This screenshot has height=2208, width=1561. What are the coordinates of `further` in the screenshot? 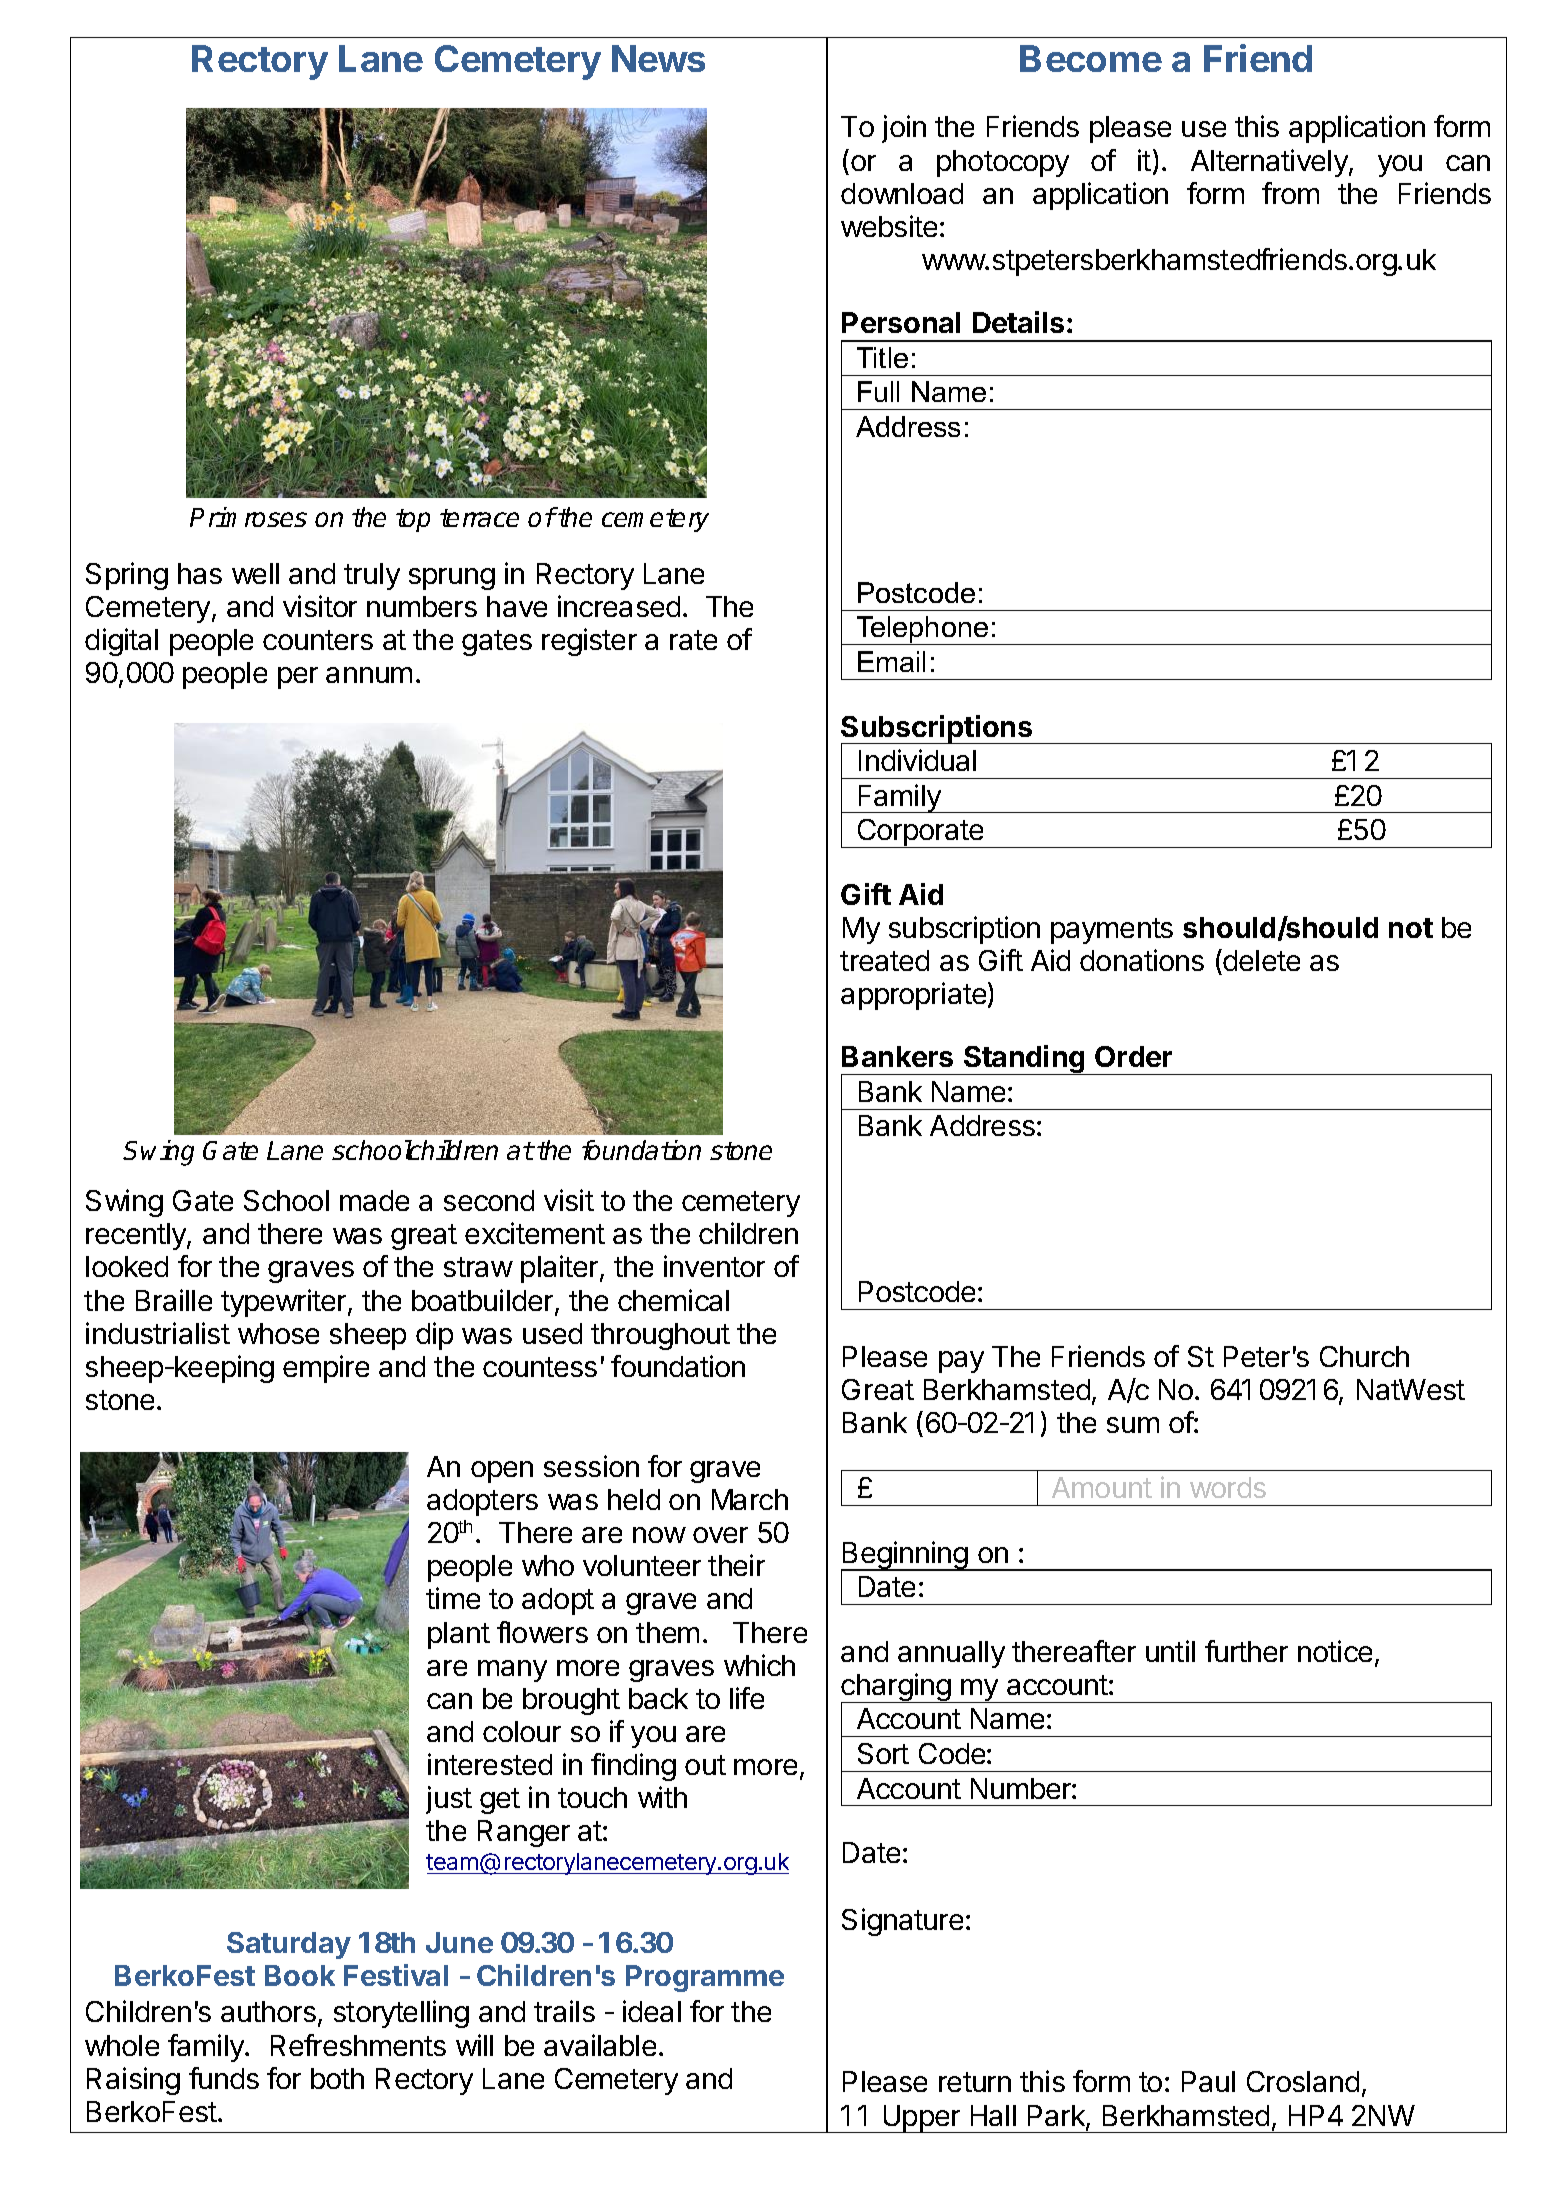 It's located at (1246, 1651).
